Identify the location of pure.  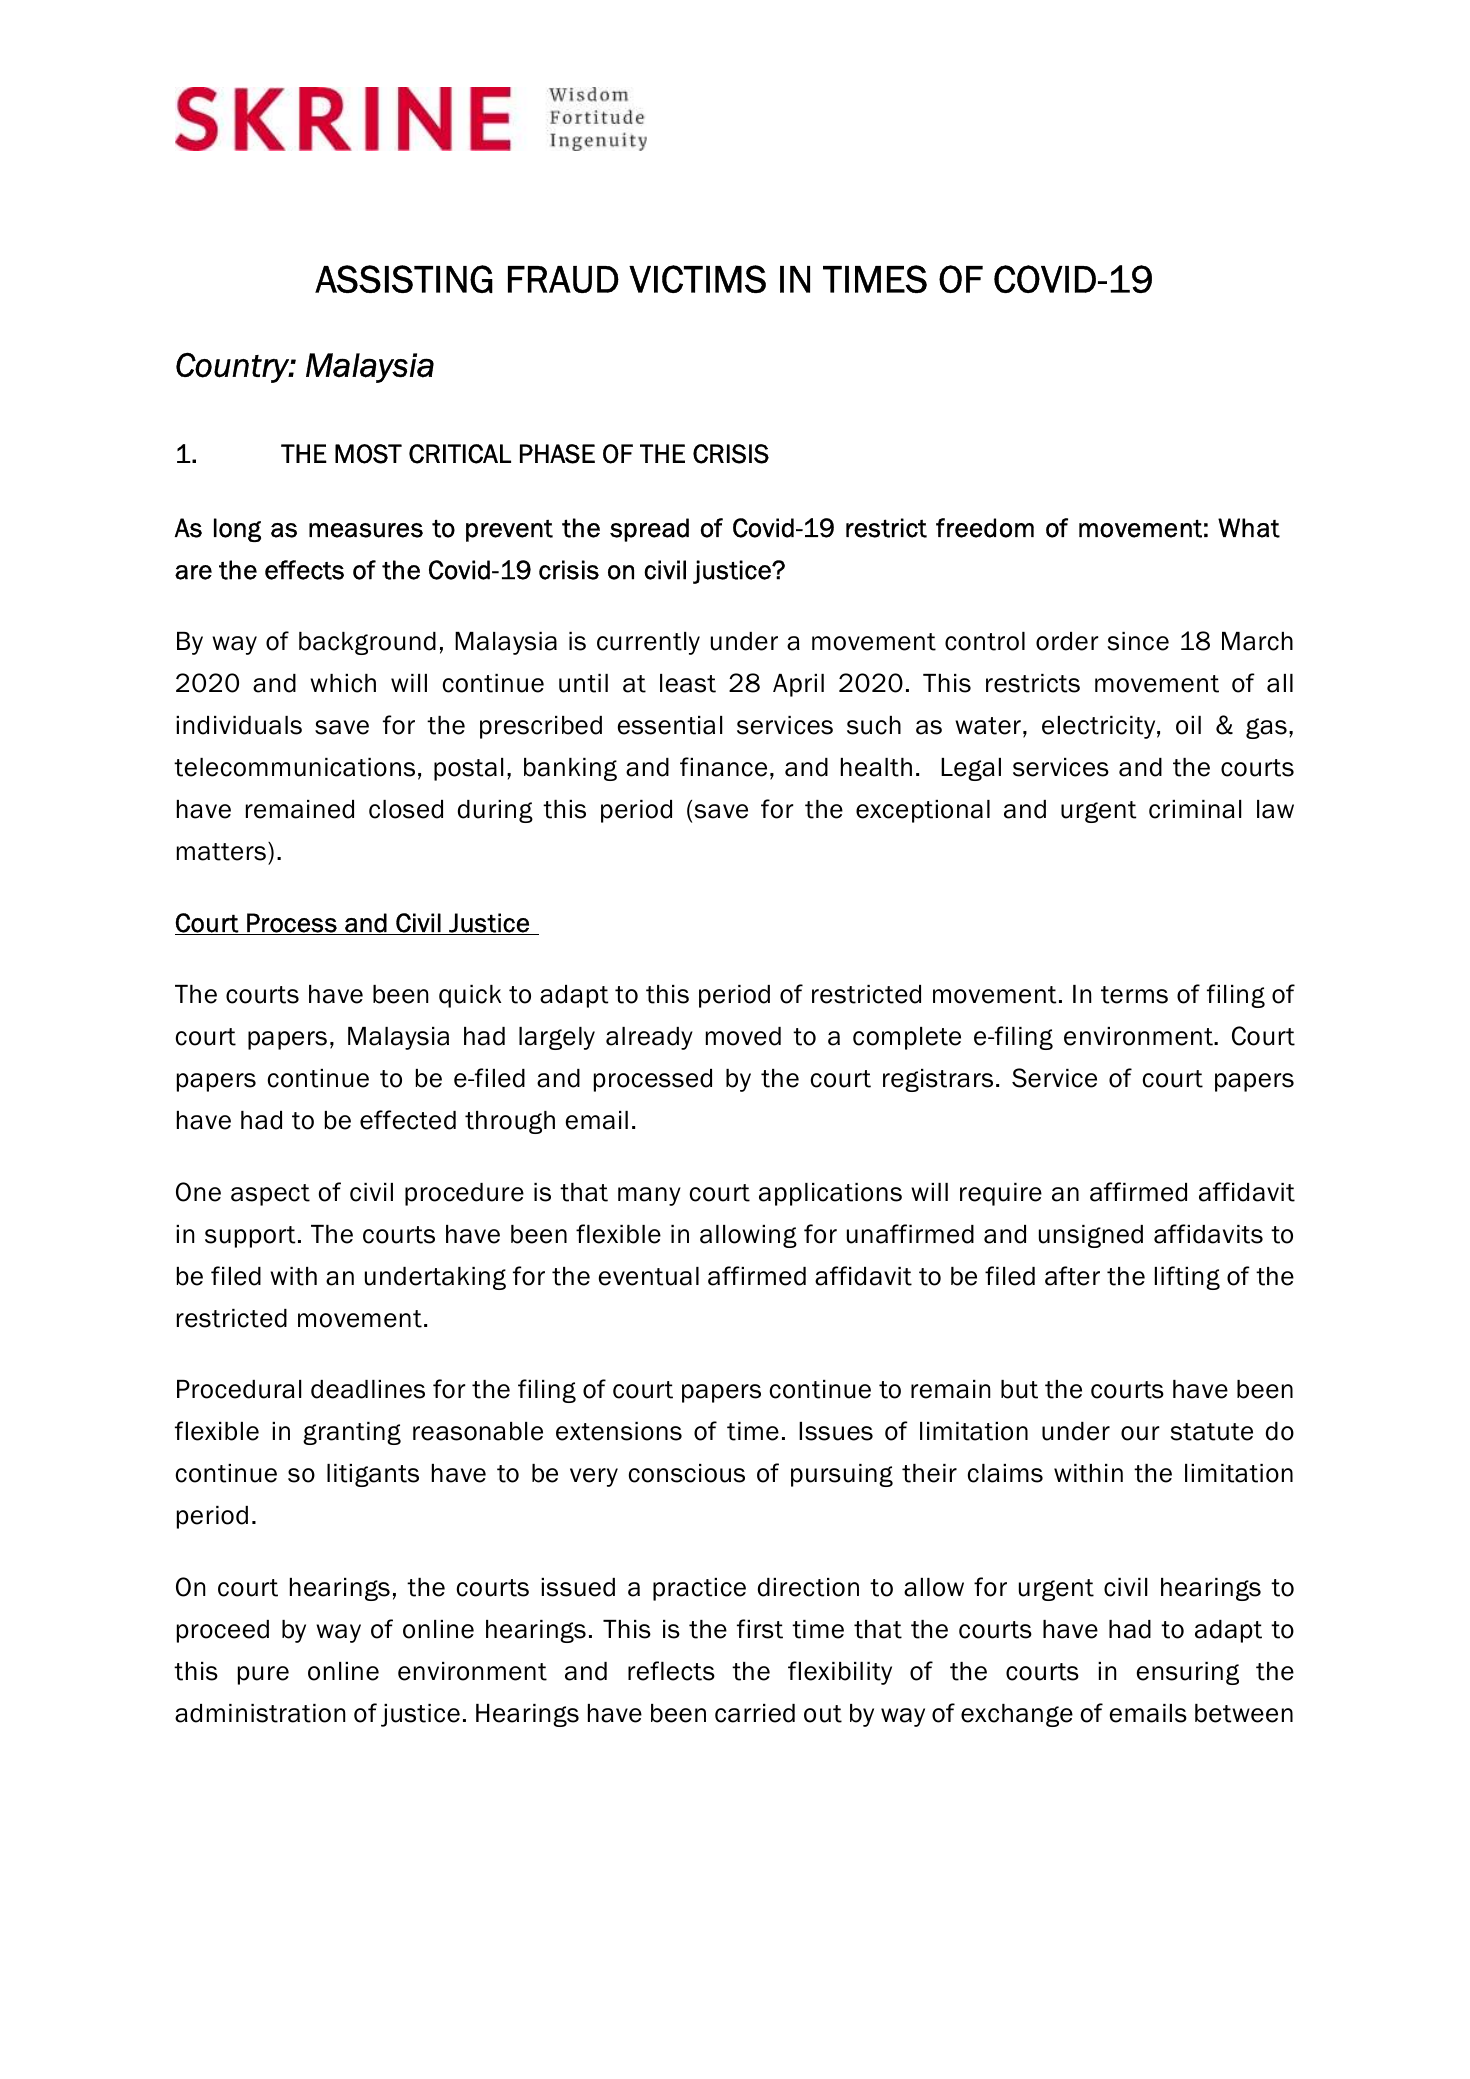
(263, 1675).
